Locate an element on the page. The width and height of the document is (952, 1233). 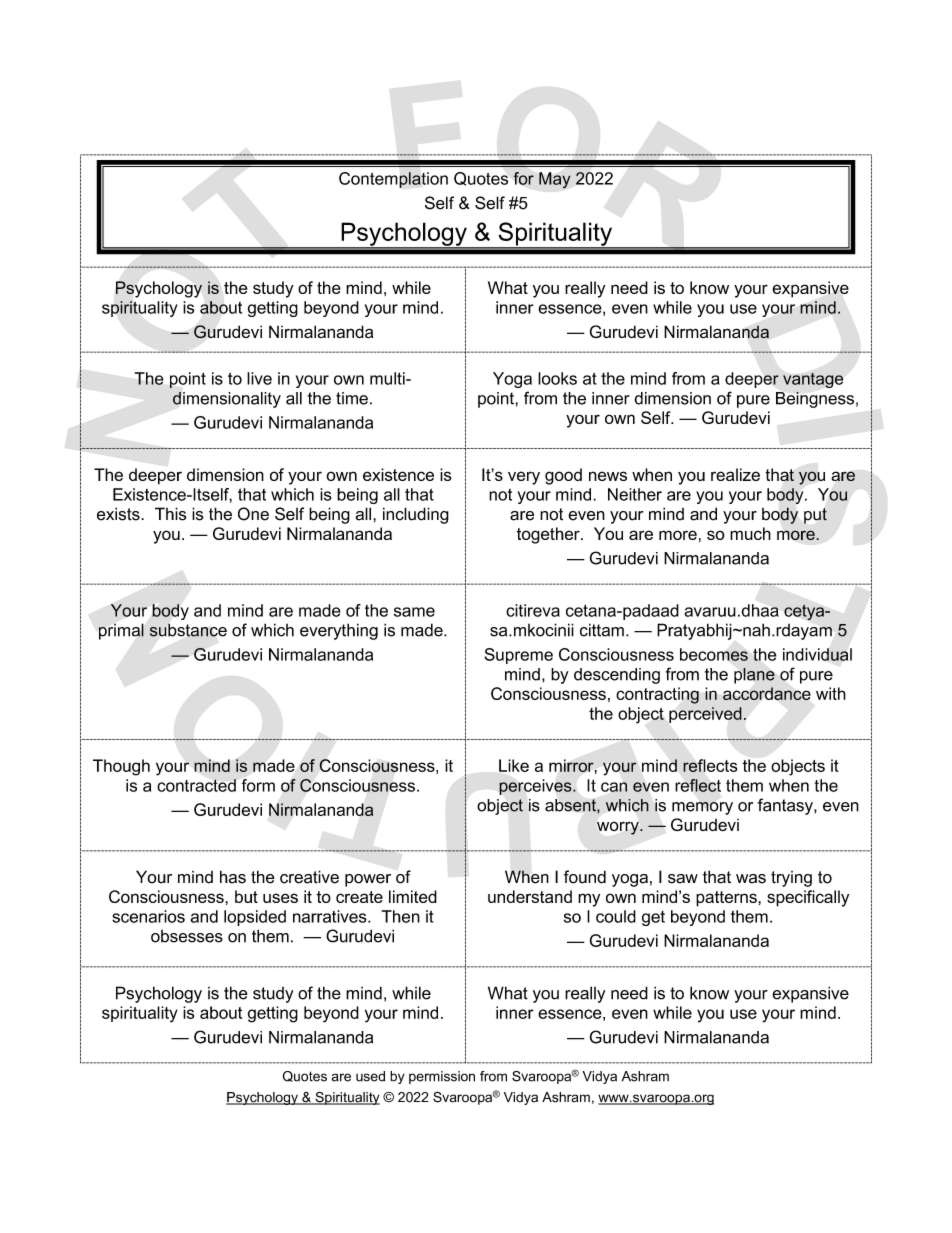
including is located at coordinates (416, 515).
